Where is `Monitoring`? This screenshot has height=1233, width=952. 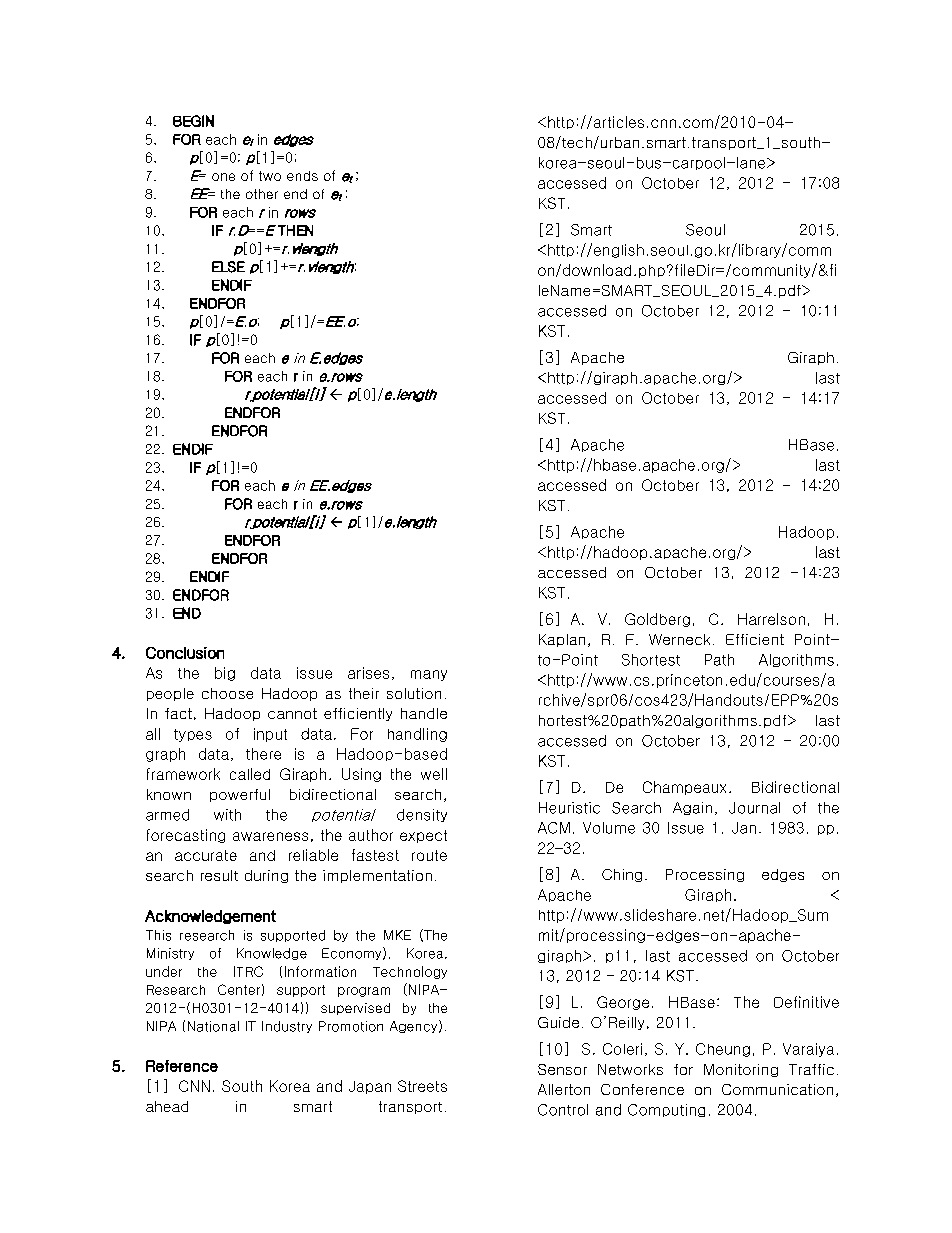 Monitoring is located at coordinates (741, 1070).
